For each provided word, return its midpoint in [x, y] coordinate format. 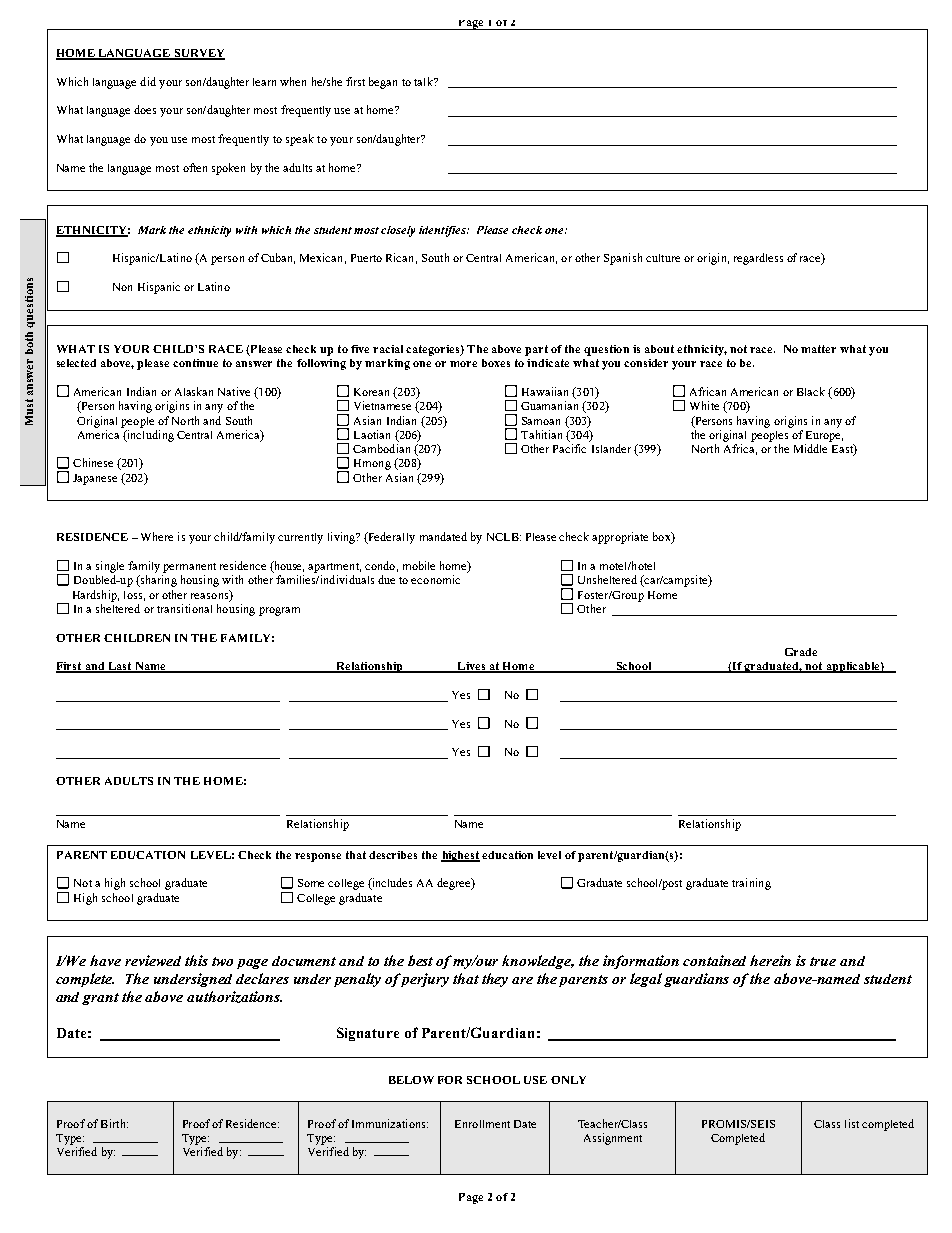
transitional [184, 608]
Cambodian [381, 448]
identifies [443, 231]
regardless [758, 259]
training [751, 884]
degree [455, 884]
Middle [810, 448]
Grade [801, 652]
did [148, 81]
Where [157, 536]
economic [435, 579]
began [383, 83]
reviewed [153, 960]
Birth [114, 1123]
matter [818, 349]
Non [122, 287]
